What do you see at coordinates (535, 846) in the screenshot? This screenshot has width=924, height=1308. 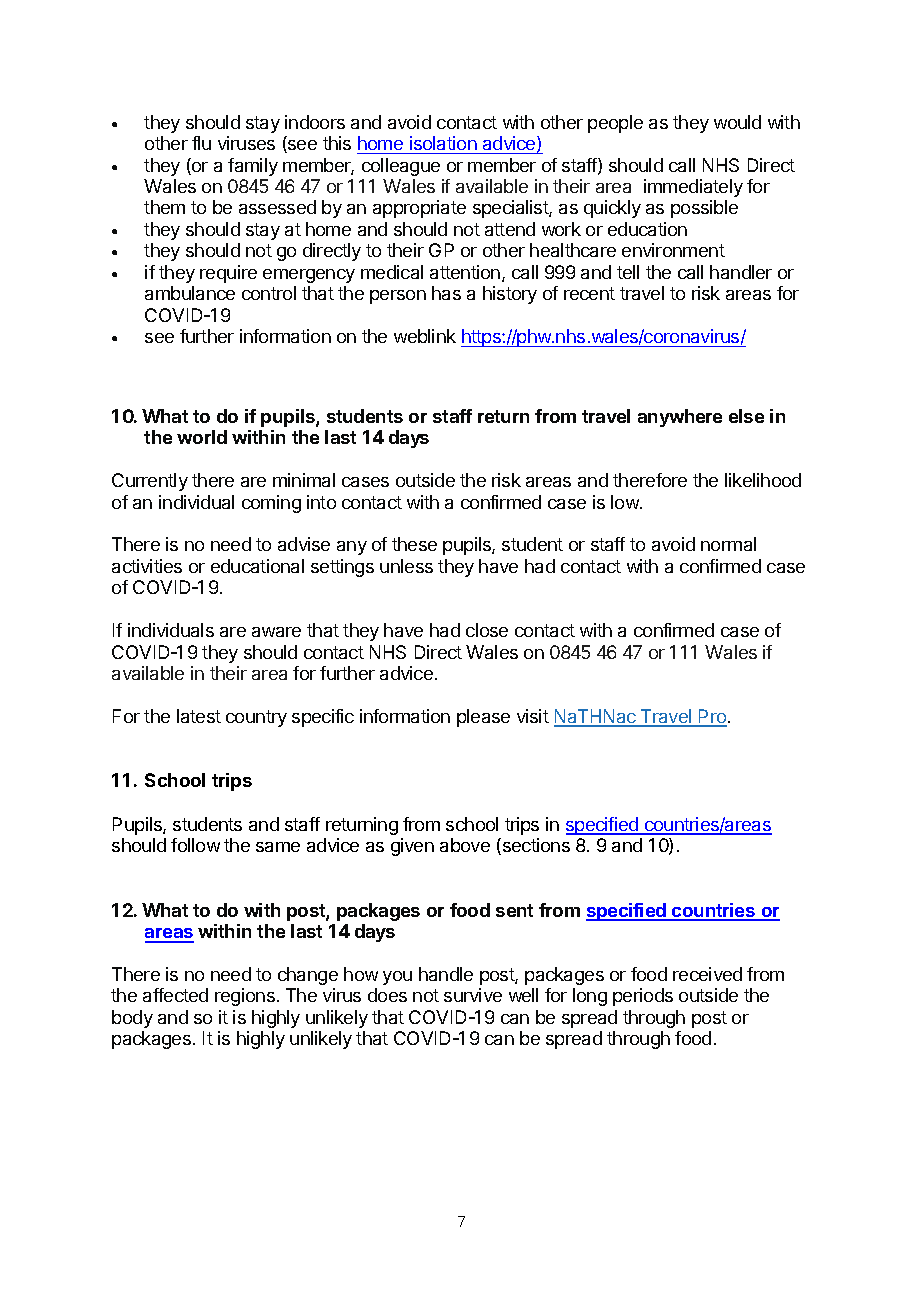 I see `sections` at bounding box center [535, 846].
